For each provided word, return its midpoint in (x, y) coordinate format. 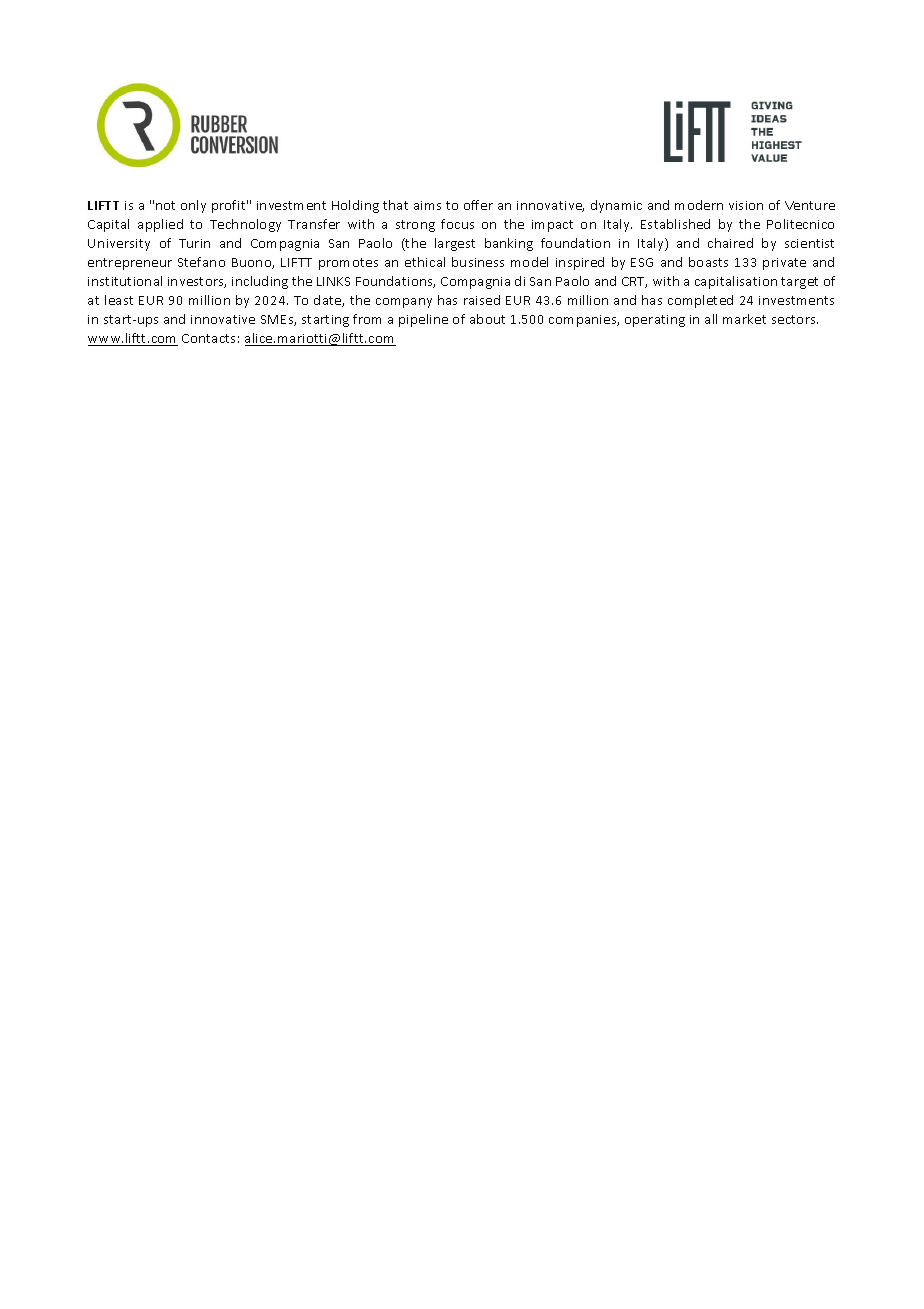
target (799, 283)
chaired (730, 243)
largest (455, 244)
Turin (194, 243)
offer (478, 205)
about (487, 319)
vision (746, 205)
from (367, 319)
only (193, 206)
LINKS (333, 281)
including (260, 282)
